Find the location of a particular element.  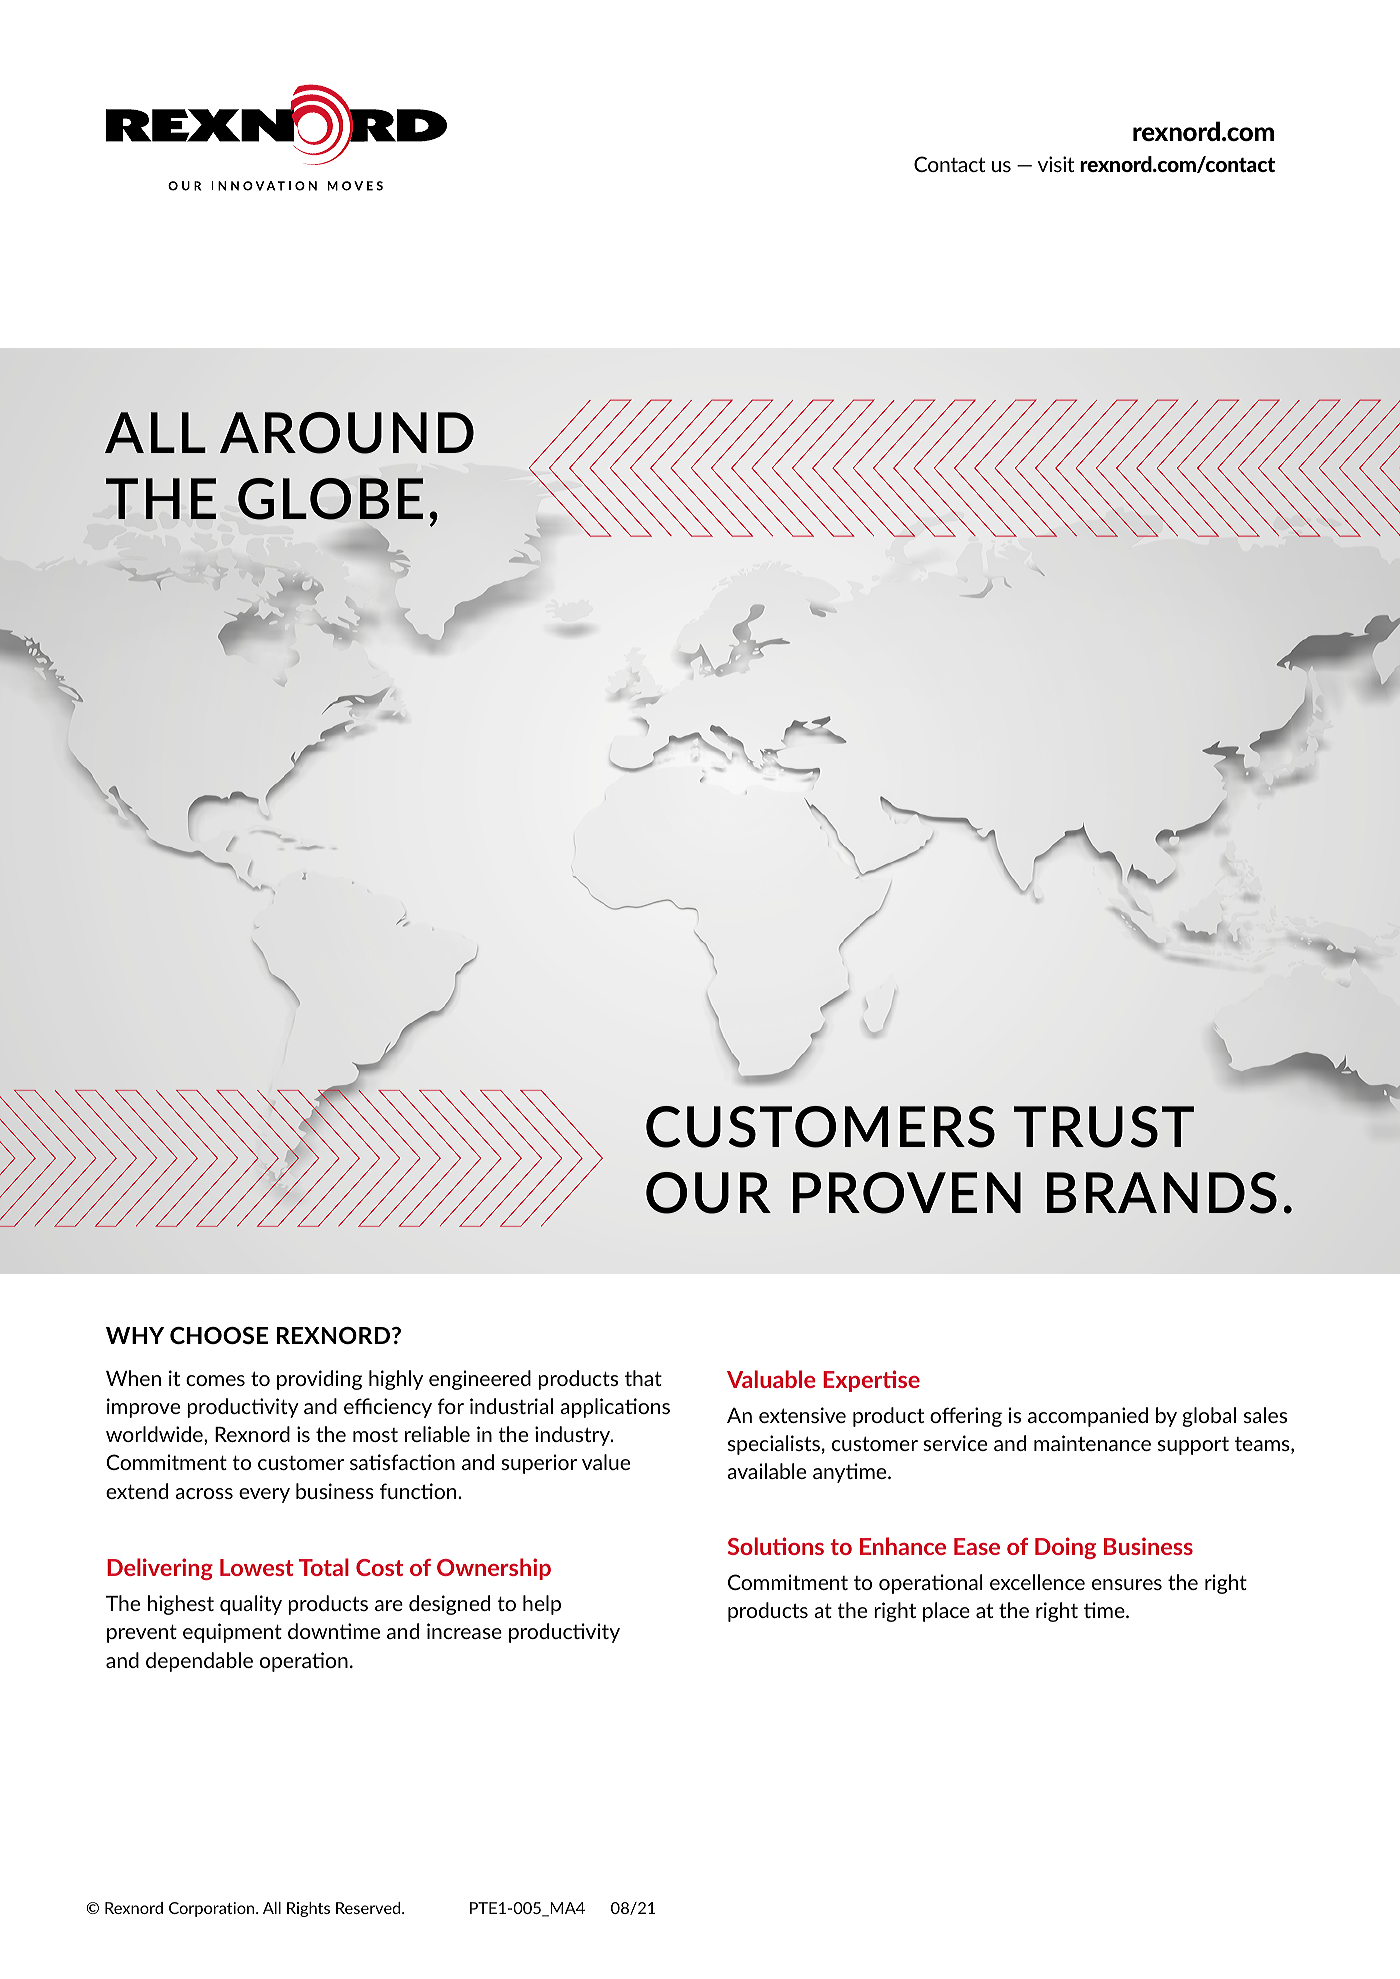

GLOBE is located at coordinates (330, 499).
